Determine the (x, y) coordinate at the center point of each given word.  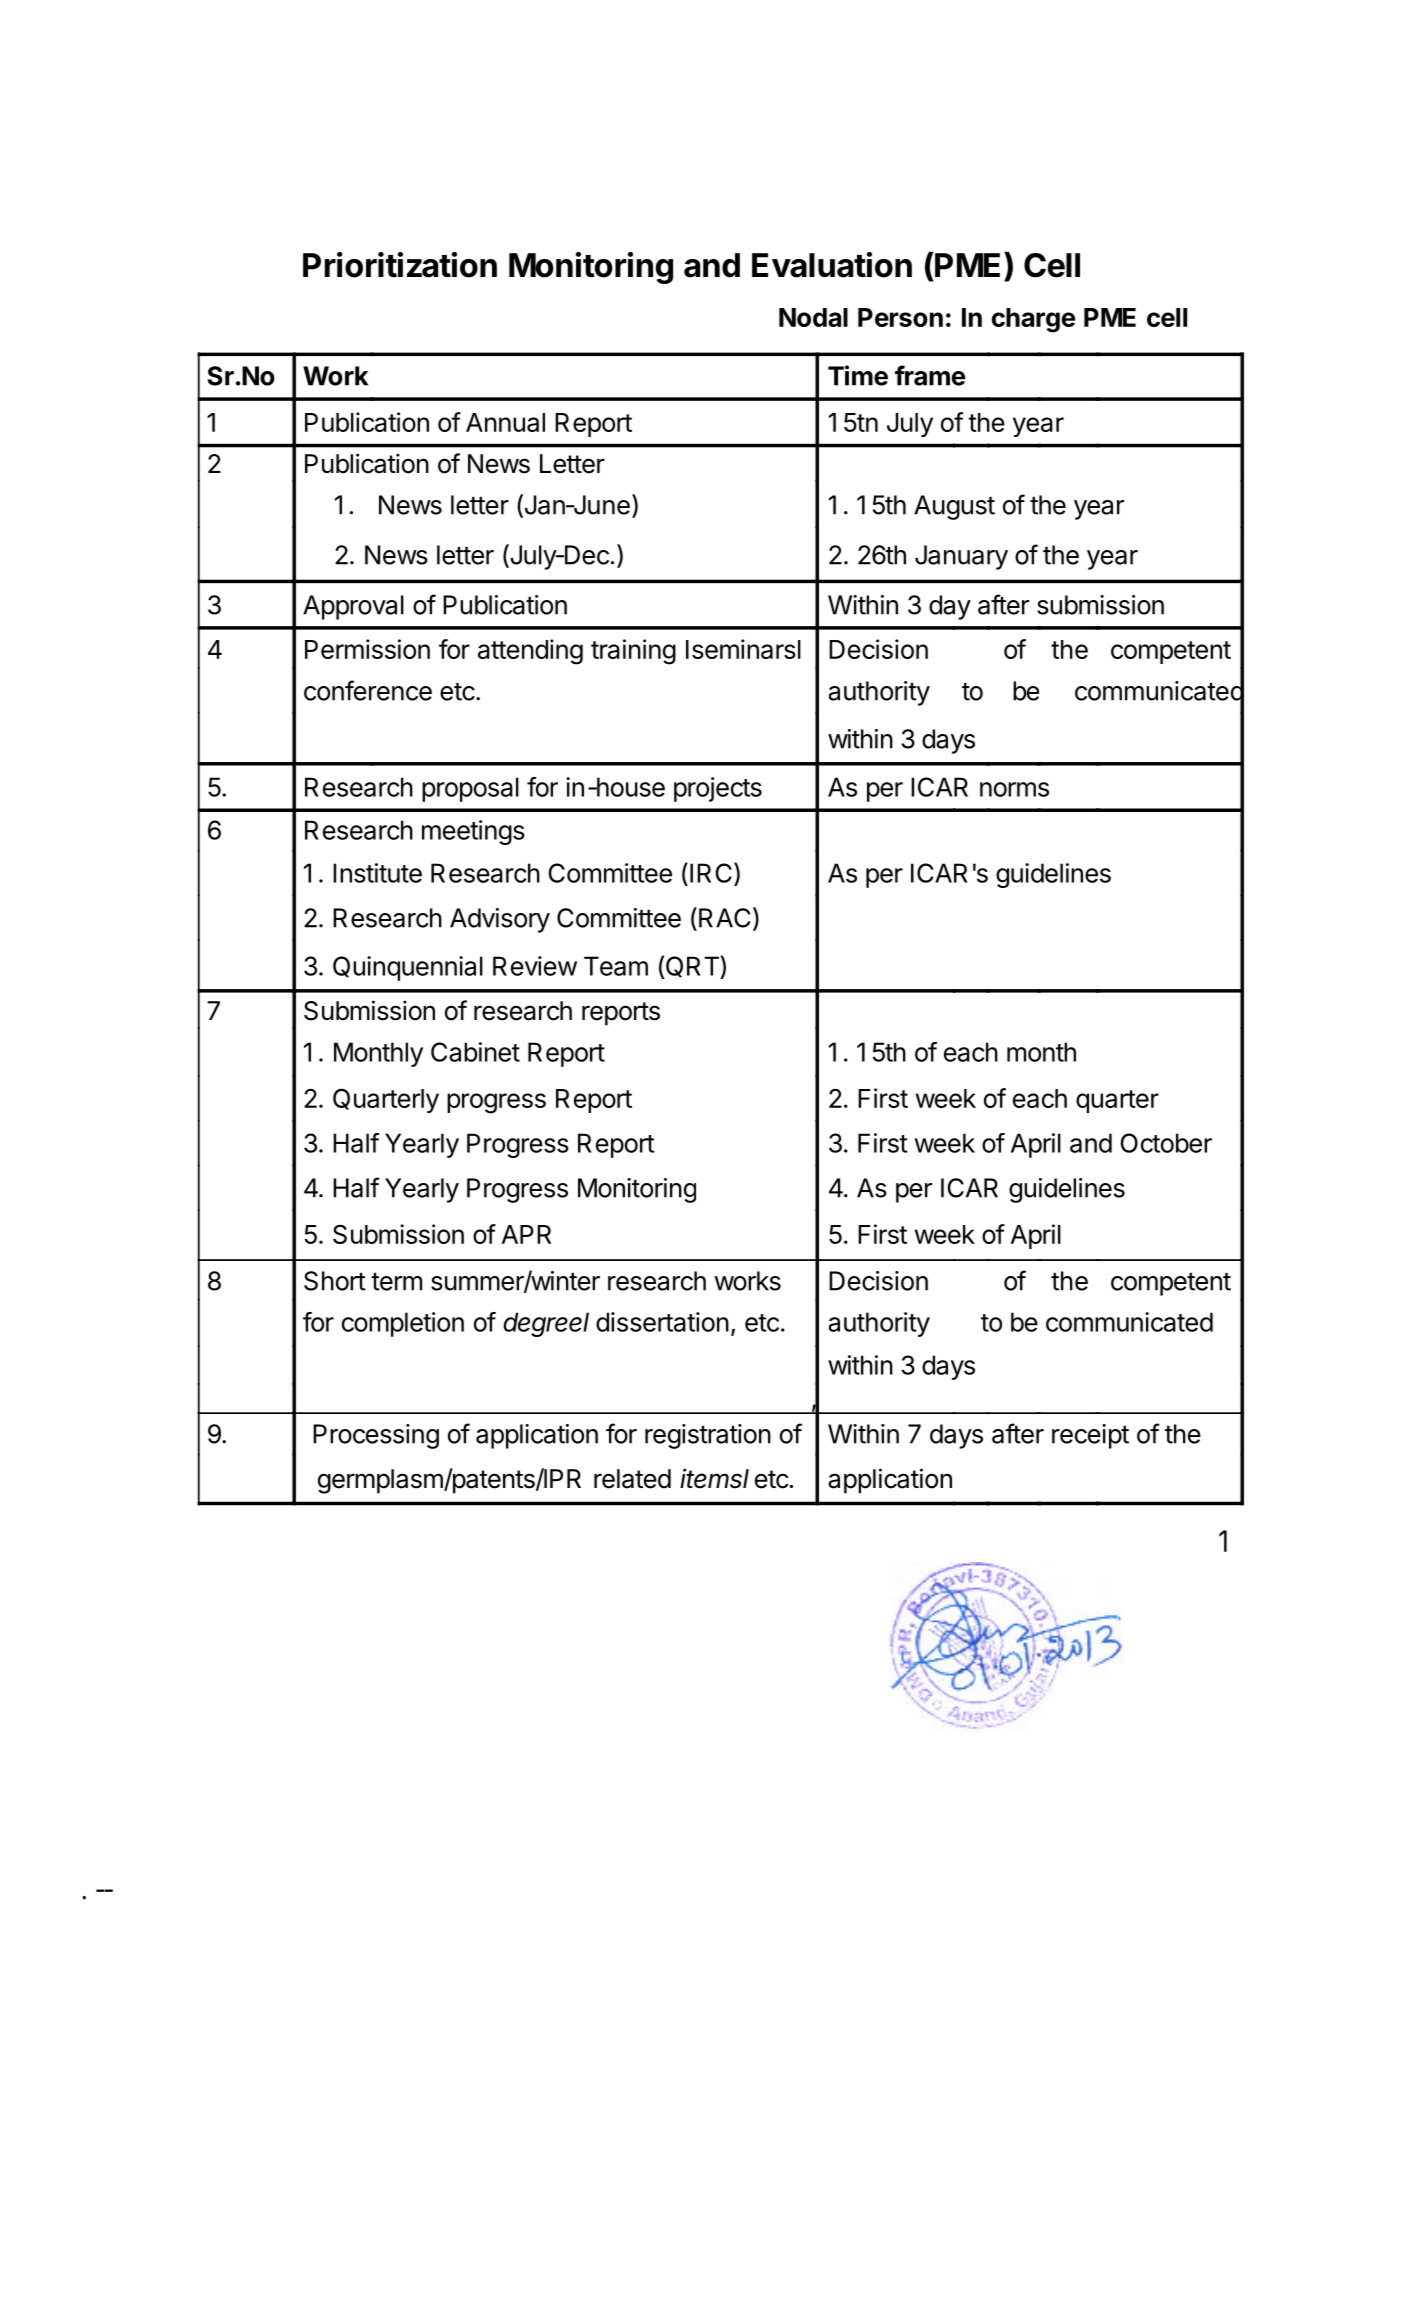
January (961, 557)
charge (1033, 320)
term (396, 1282)
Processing (376, 1436)
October (1166, 1143)
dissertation (662, 1322)
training (633, 652)
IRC (711, 873)
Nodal (813, 317)
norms (1014, 789)
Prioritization (400, 265)
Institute (377, 873)
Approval (353, 607)
